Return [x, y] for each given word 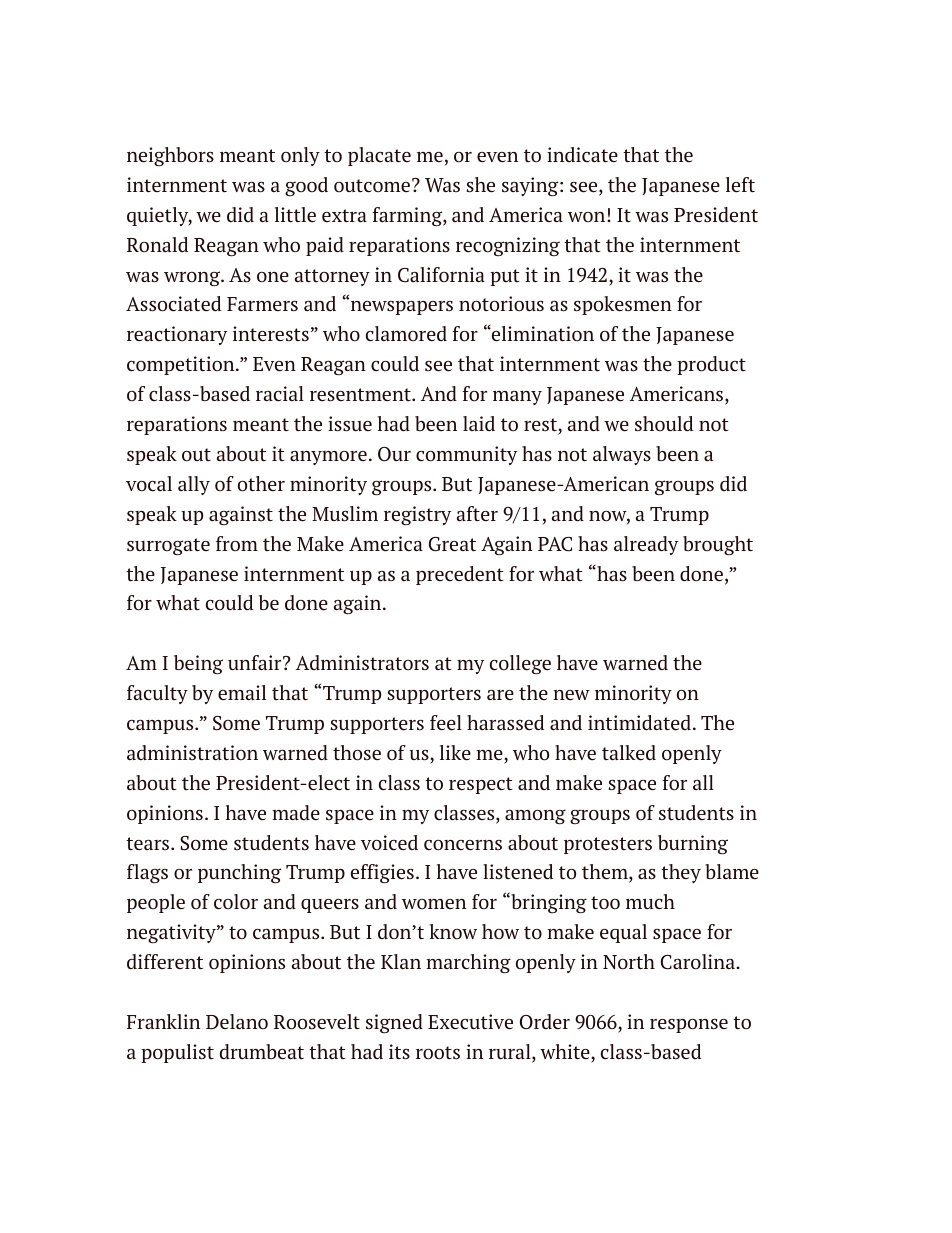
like [455, 753]
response [689, 1026]
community [466, 455]
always [622, 455]
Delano [237, 1021]
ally [194, 485]
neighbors [170, 156]
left [740, 185]
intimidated [641, 723]
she [480, 185]
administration [192, 752]
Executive [470, 1022]
